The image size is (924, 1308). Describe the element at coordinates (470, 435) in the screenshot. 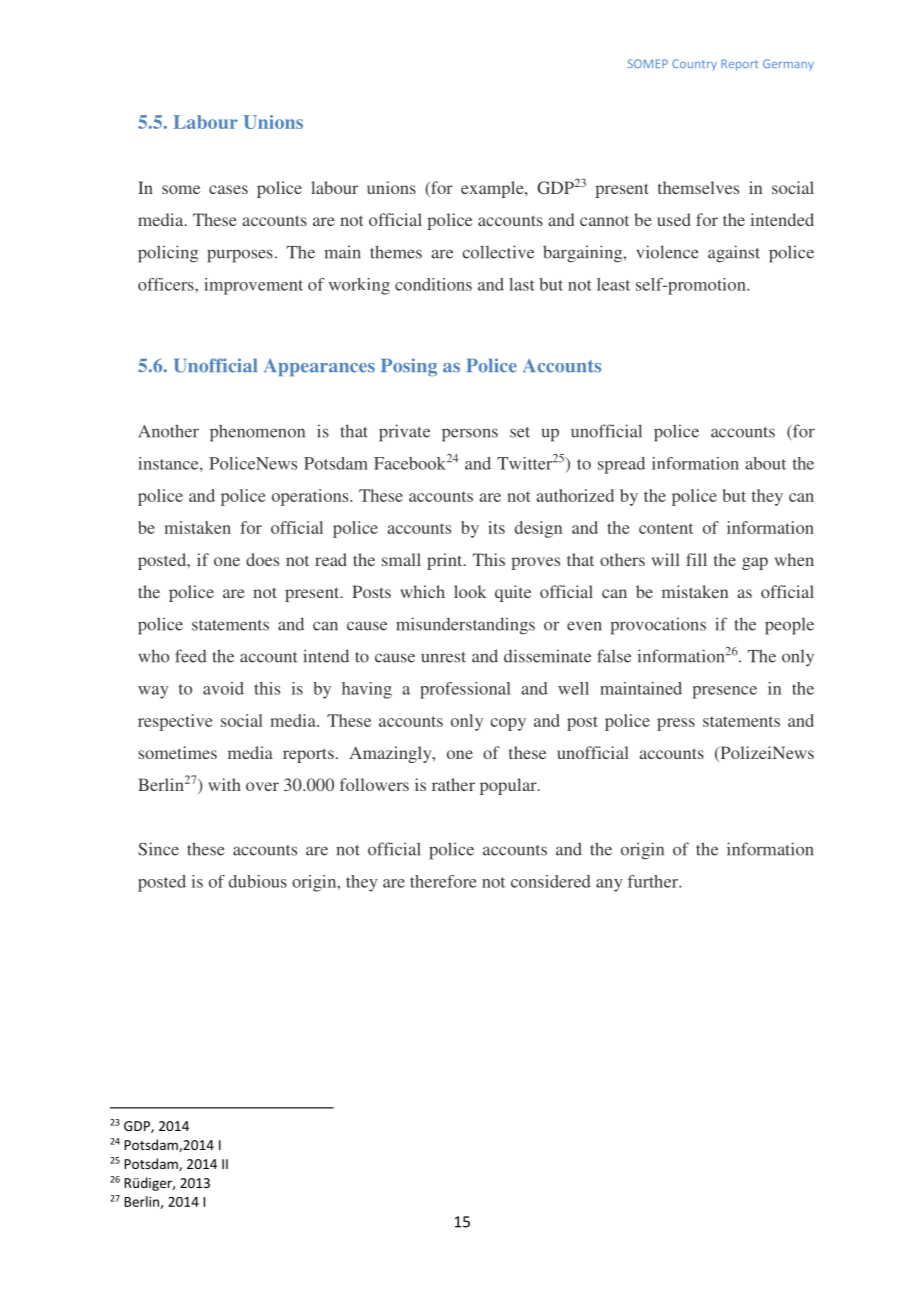

I see `persons` at that location.
